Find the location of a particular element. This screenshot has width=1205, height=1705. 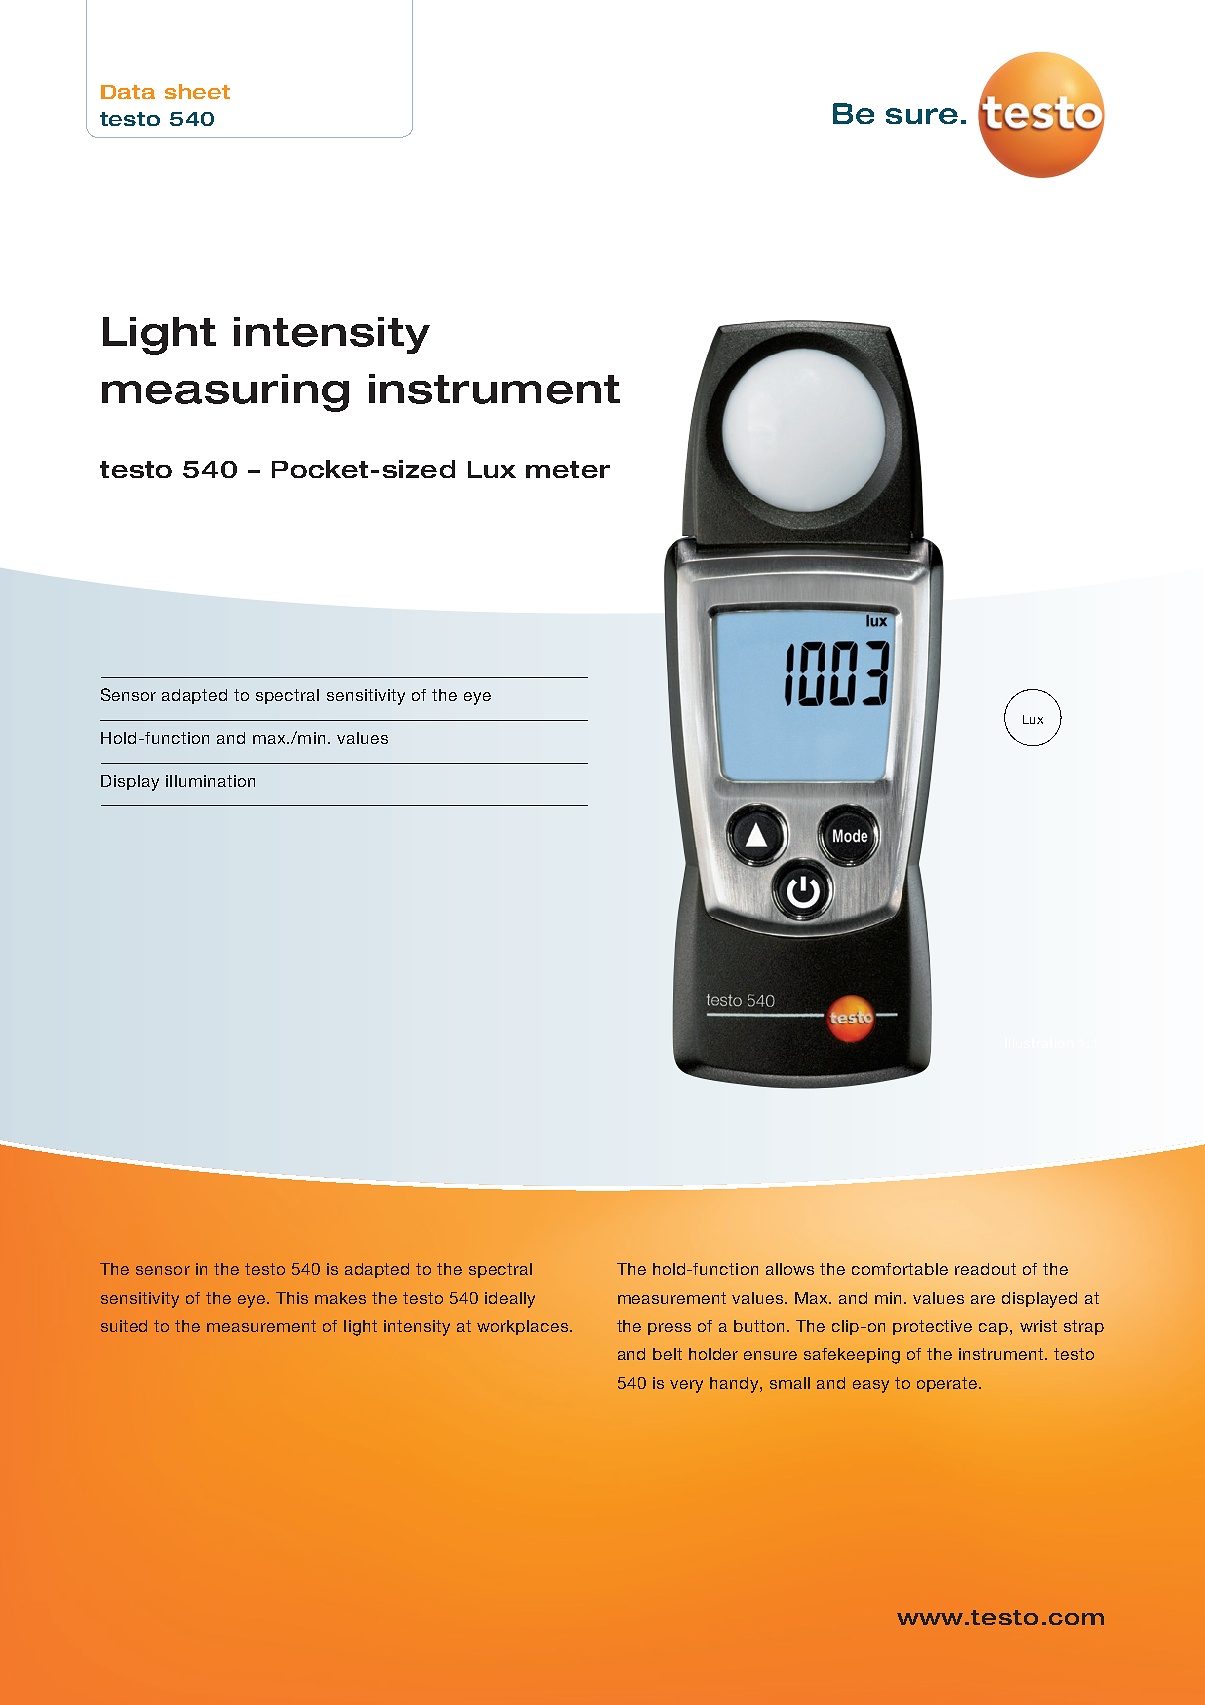

ideally is located at coordinates (510, 1300).
